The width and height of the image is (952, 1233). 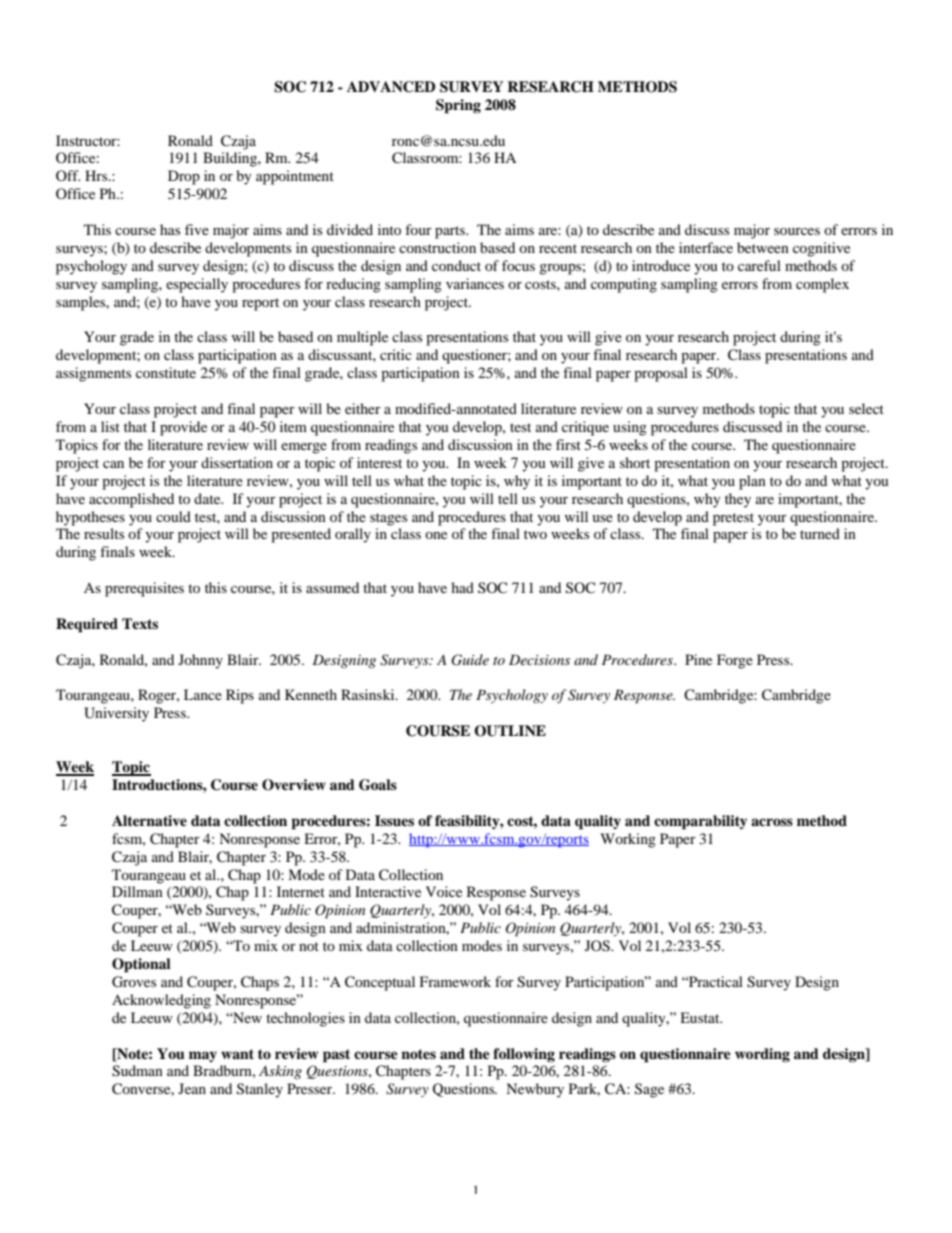 What do you see at coordinates (752, 482) in the image?
I see `plan` at bounding box center [752, 482].
